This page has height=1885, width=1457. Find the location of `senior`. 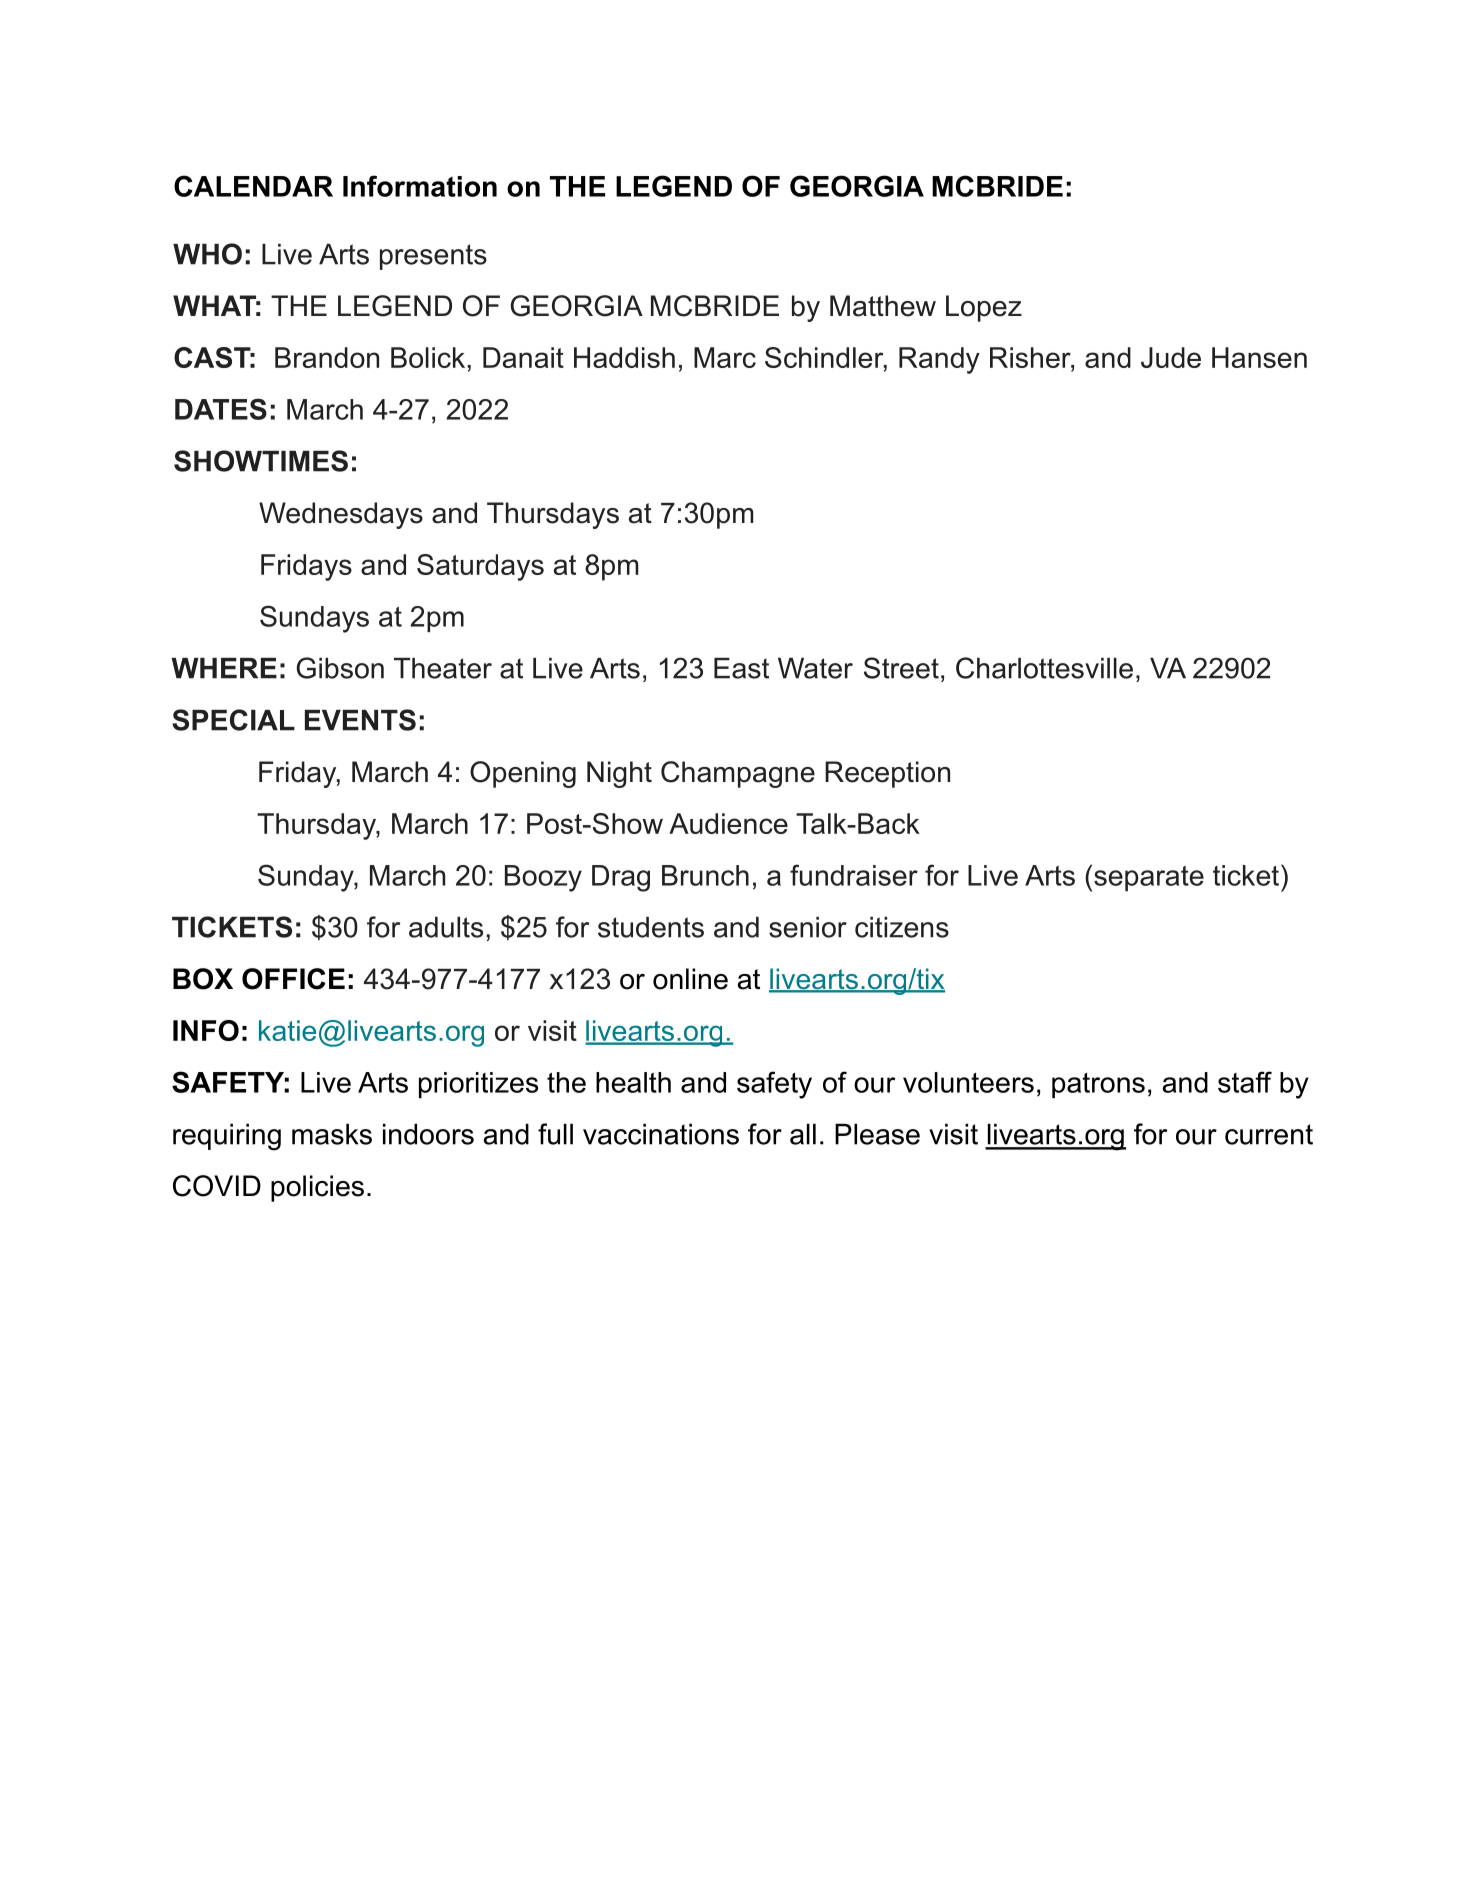

senior is located at coordinates (808, 927).
